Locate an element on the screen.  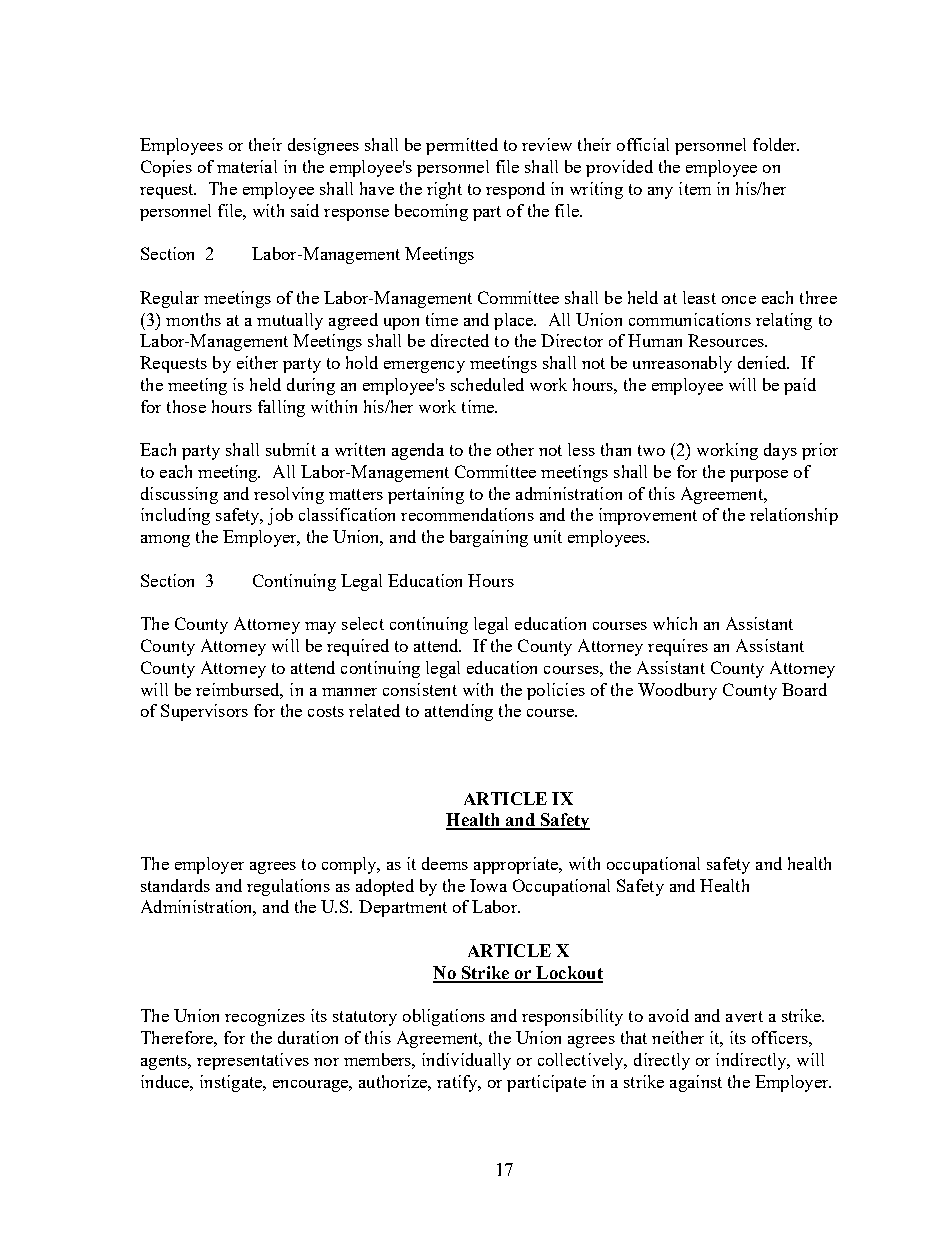
material is located at coordinates (247, 166).
